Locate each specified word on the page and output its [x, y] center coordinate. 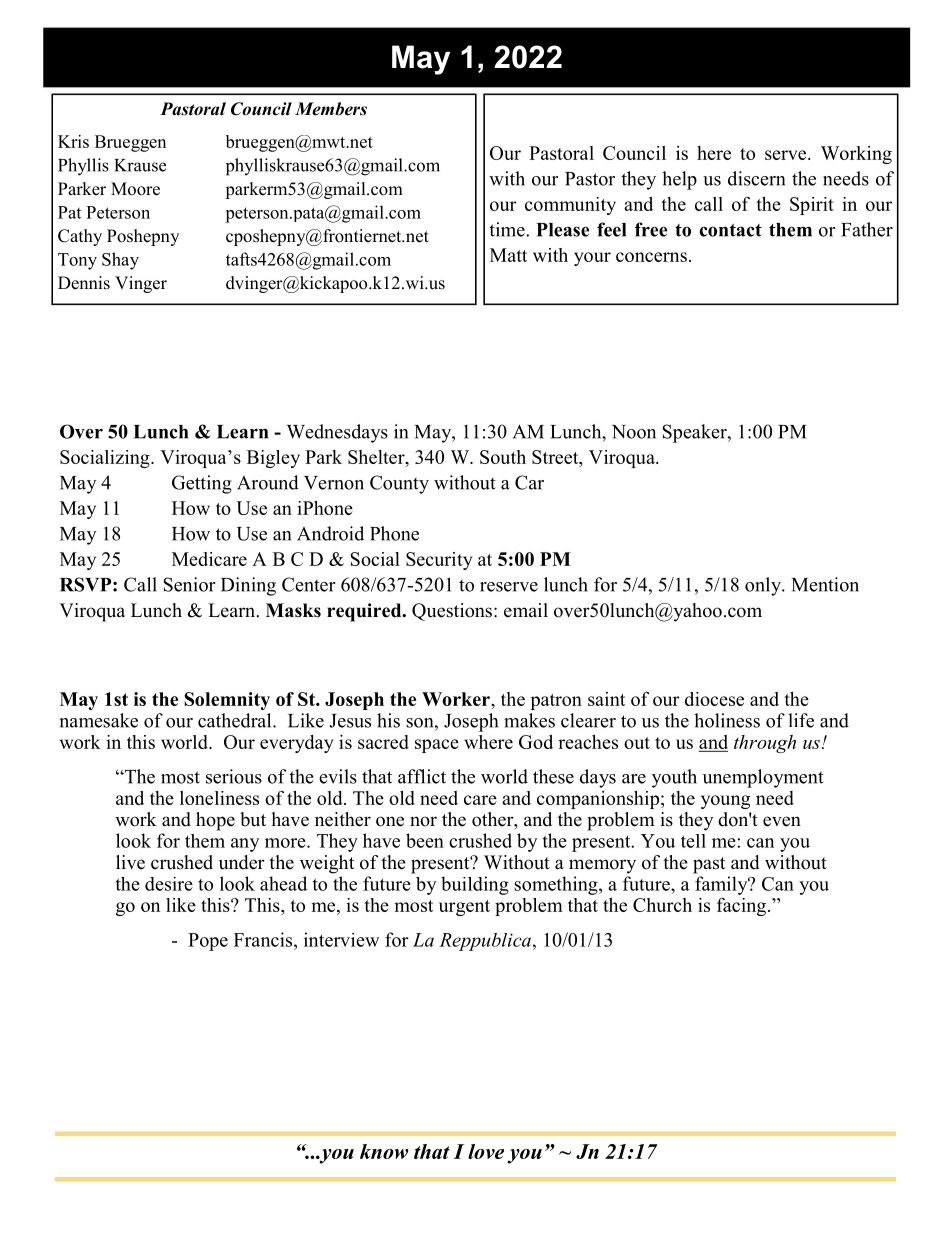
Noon [634, 432]
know [384, 1151]
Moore [135, 189]
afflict [422, 776]
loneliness [219, 798]
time [508, 229]
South [503, 457]
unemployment [763, 778]
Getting [202, 484]
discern [756, 178]
